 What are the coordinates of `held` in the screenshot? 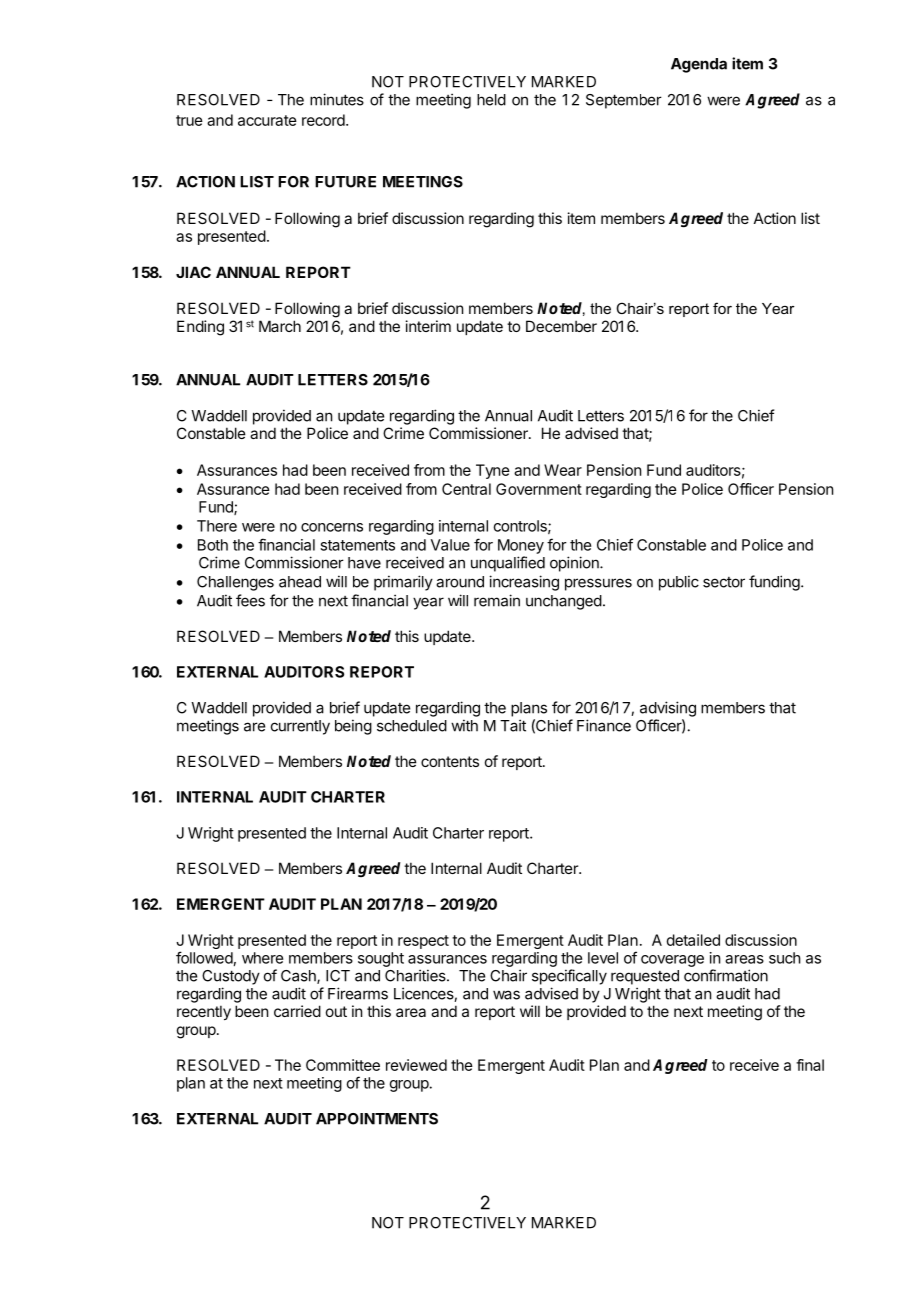 It's located at (491, 100).
